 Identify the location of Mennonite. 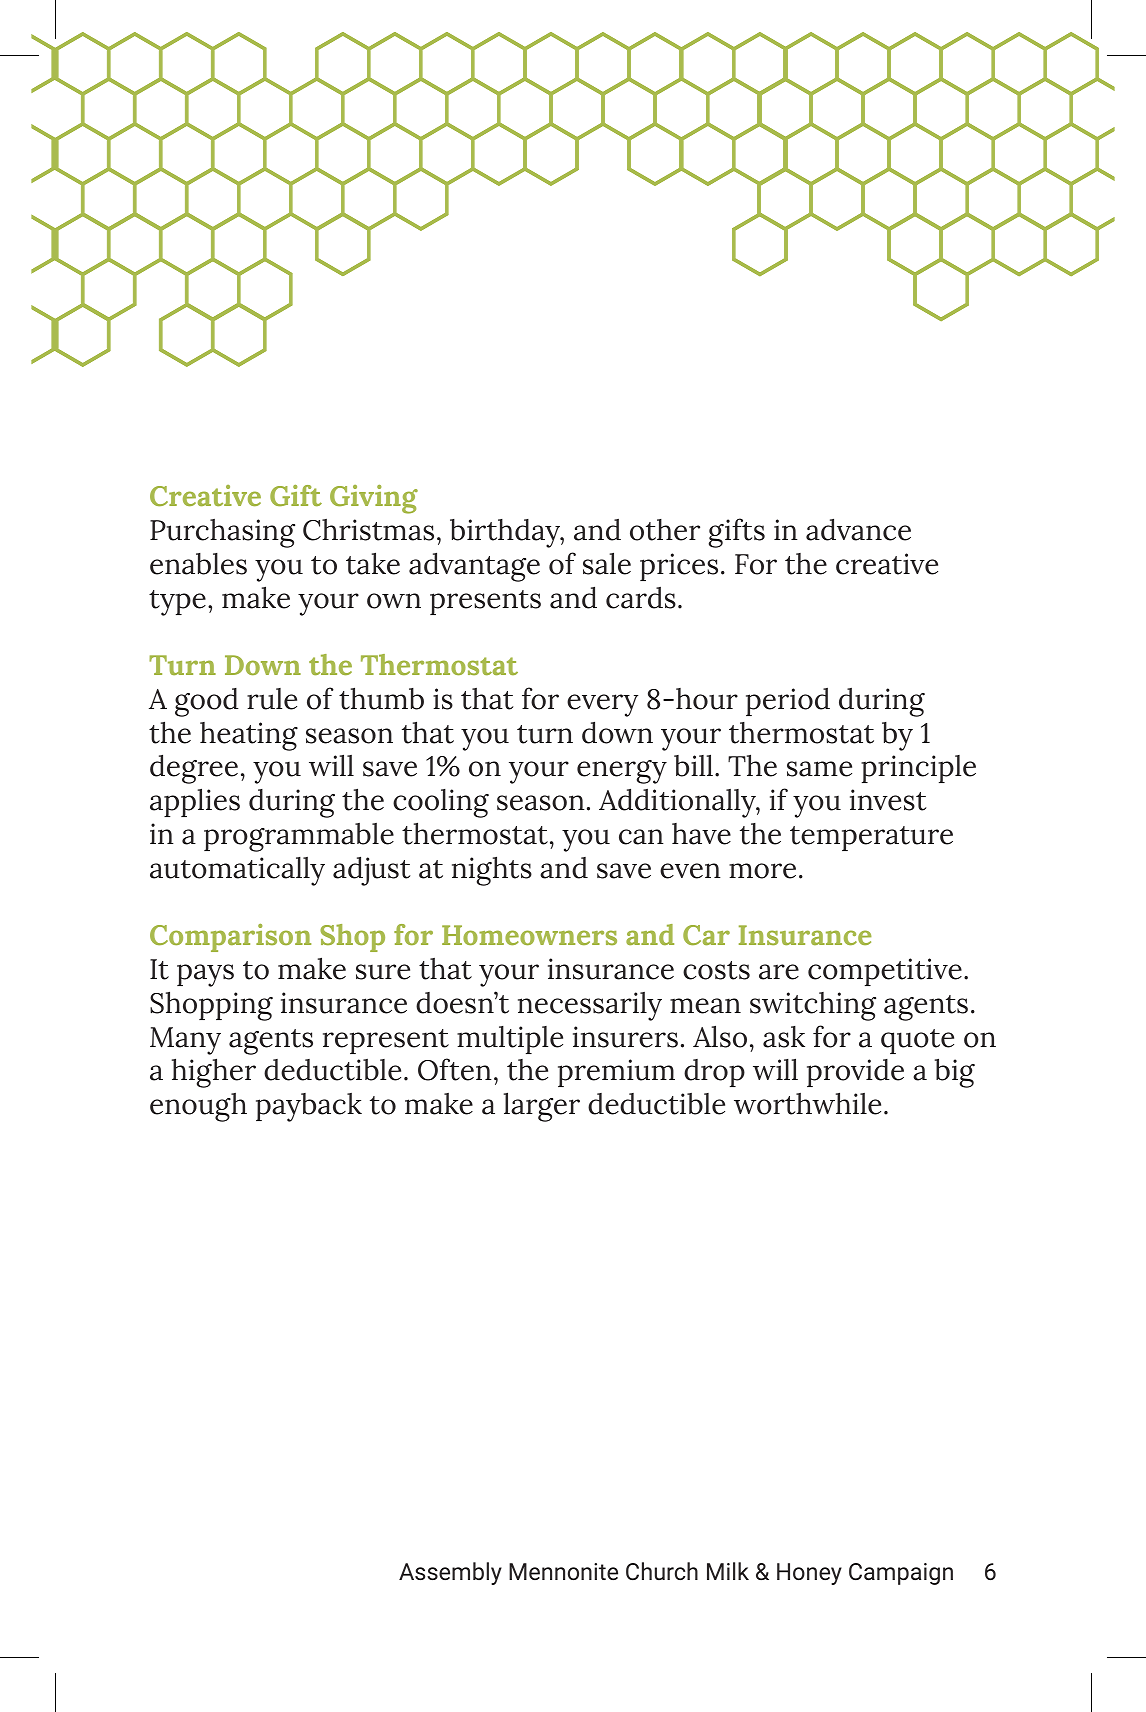
(563, 1571).
